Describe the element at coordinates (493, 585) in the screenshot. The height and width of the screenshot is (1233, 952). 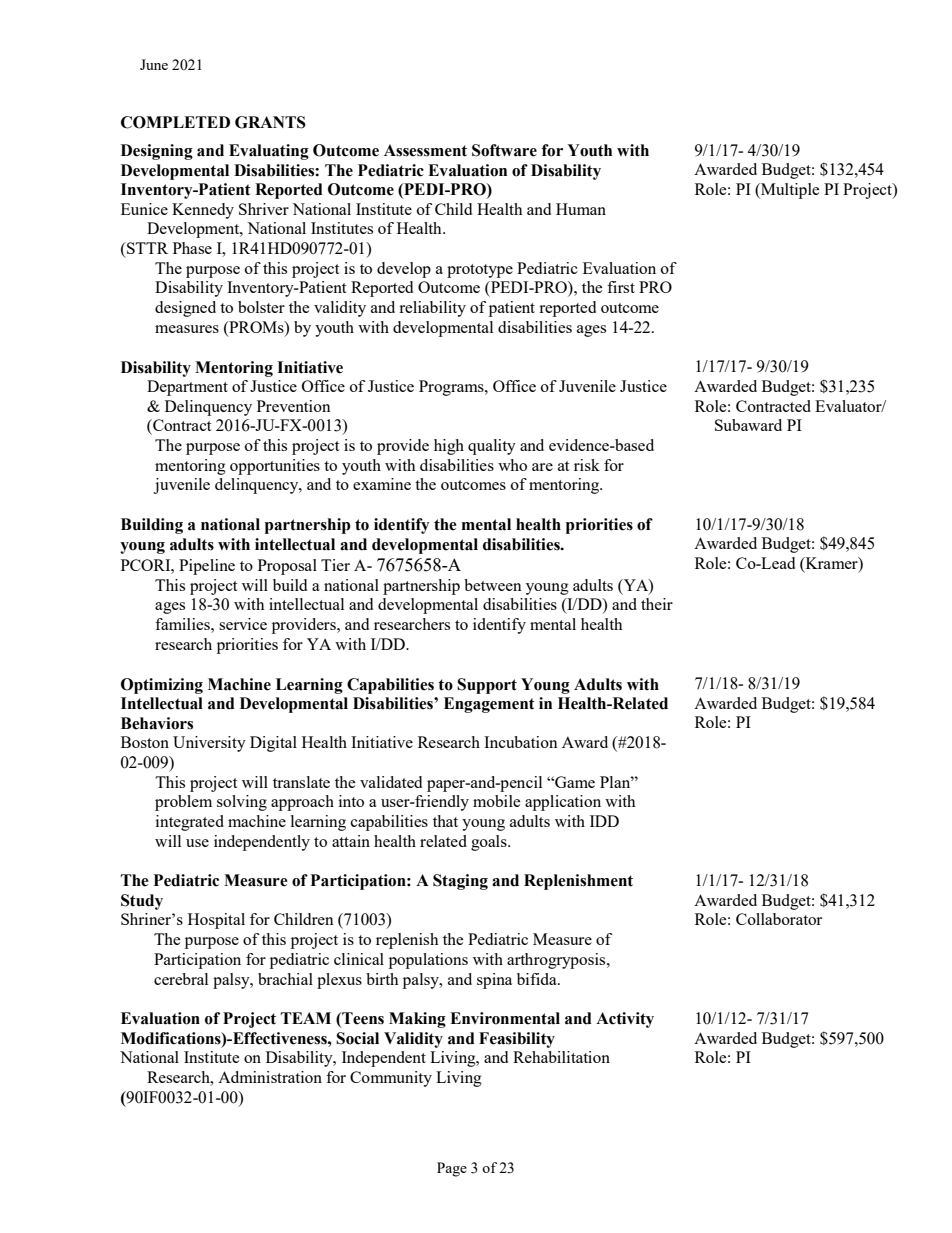
I see `between` at that location.
